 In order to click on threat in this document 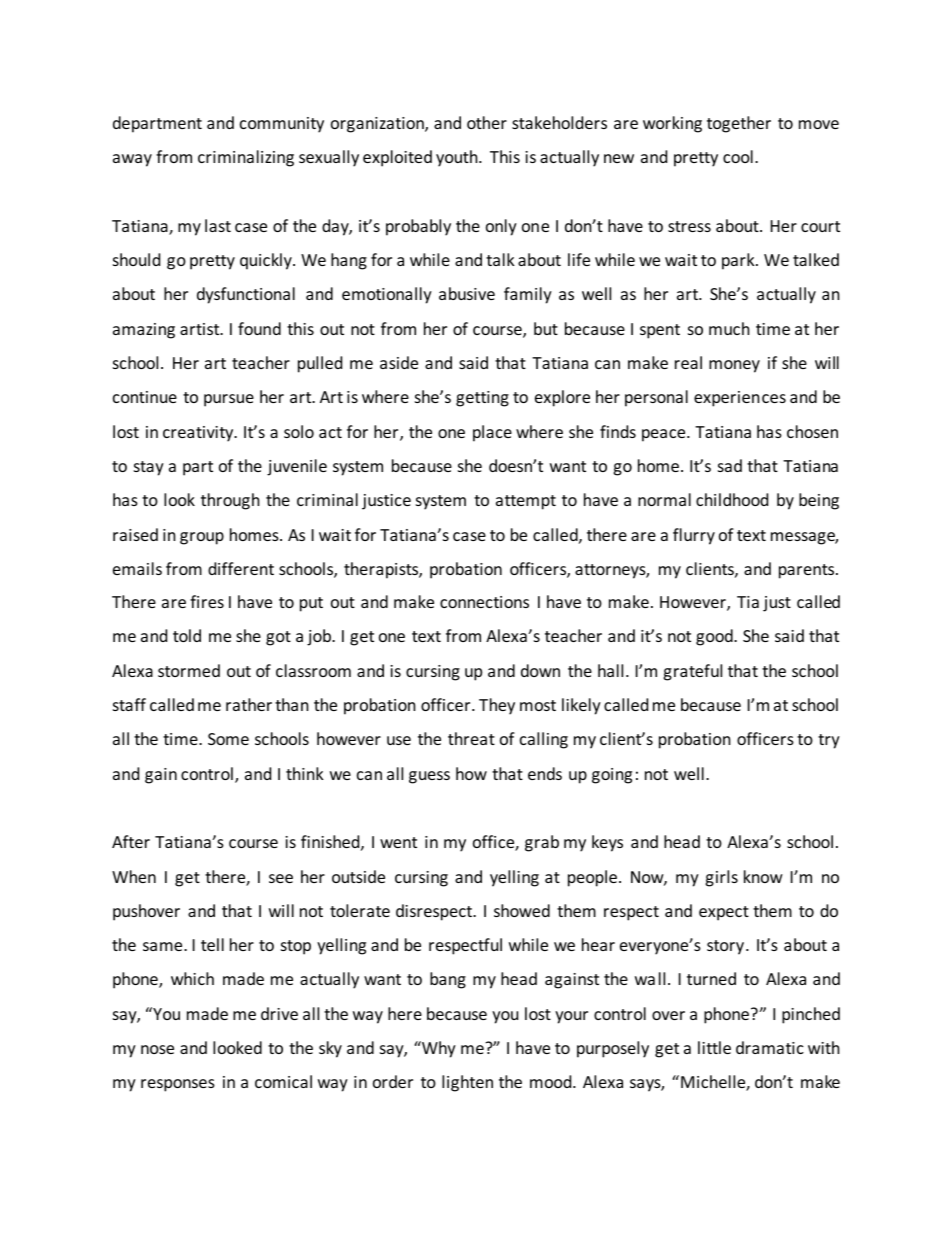, I will do `click(471, 738)`.
